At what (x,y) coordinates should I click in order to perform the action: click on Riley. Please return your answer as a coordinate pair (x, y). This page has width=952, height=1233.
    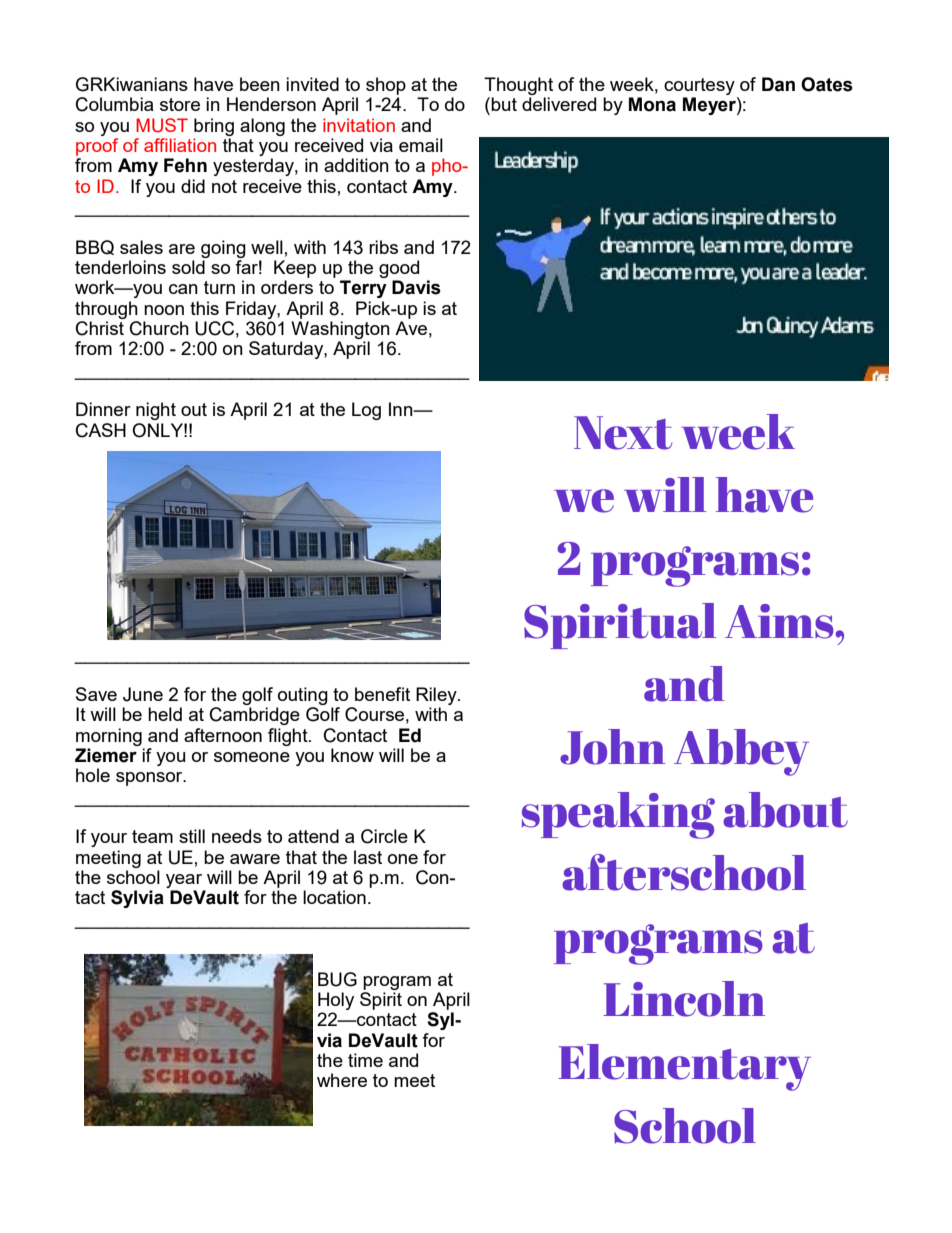
    Looking at the image, I should click on (437, 696).
